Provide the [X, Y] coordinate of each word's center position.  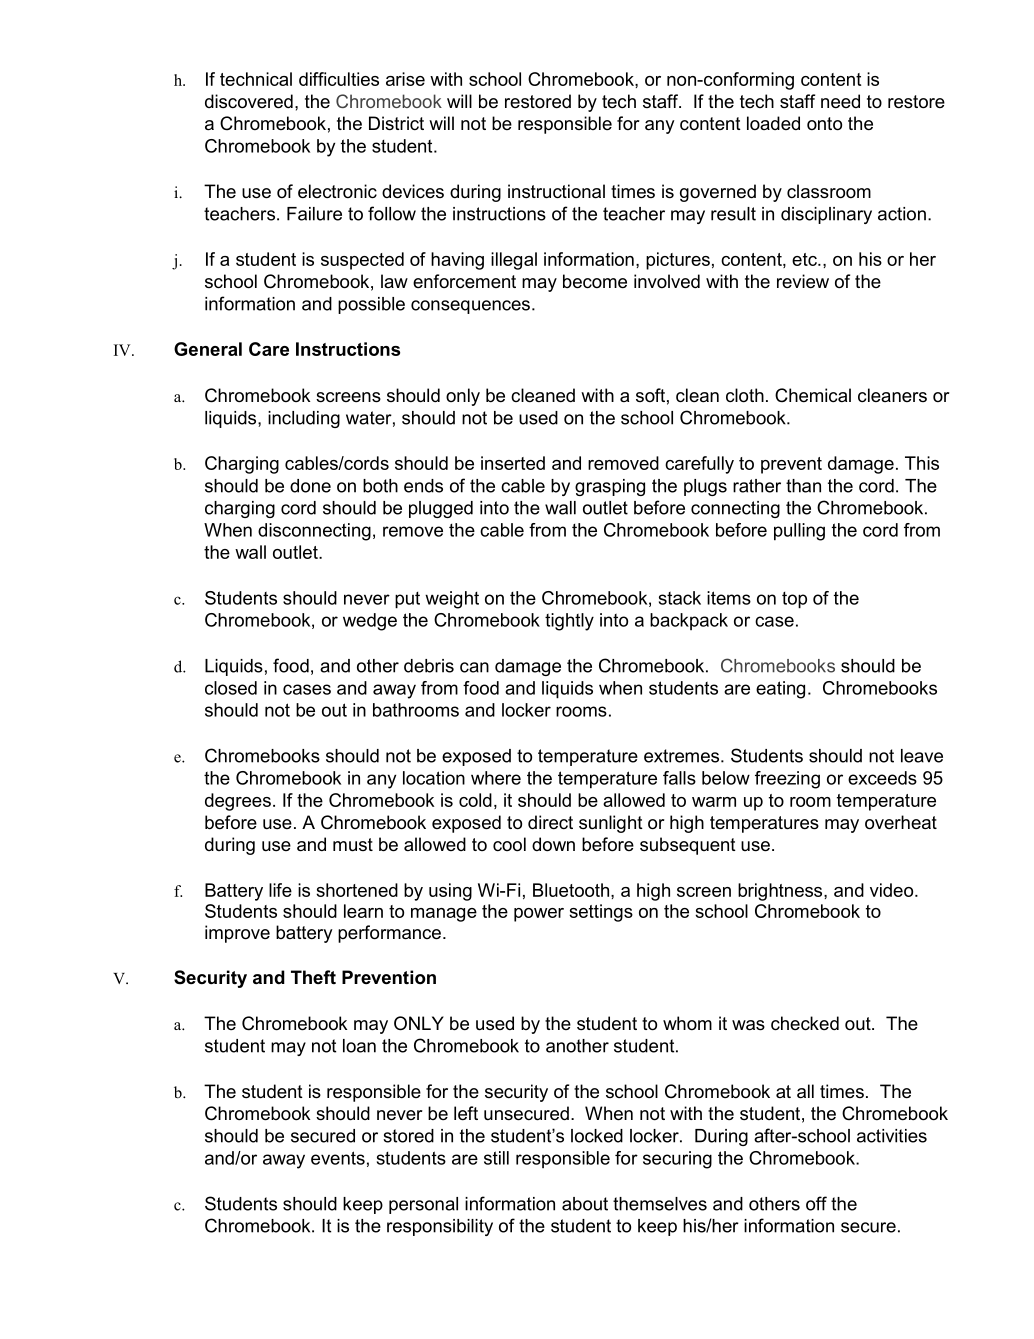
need [840, 101]
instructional [556, 191]
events [338, 1158]
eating [780, 690]
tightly [569, 622]
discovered [249, 101]
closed [231, 688]
